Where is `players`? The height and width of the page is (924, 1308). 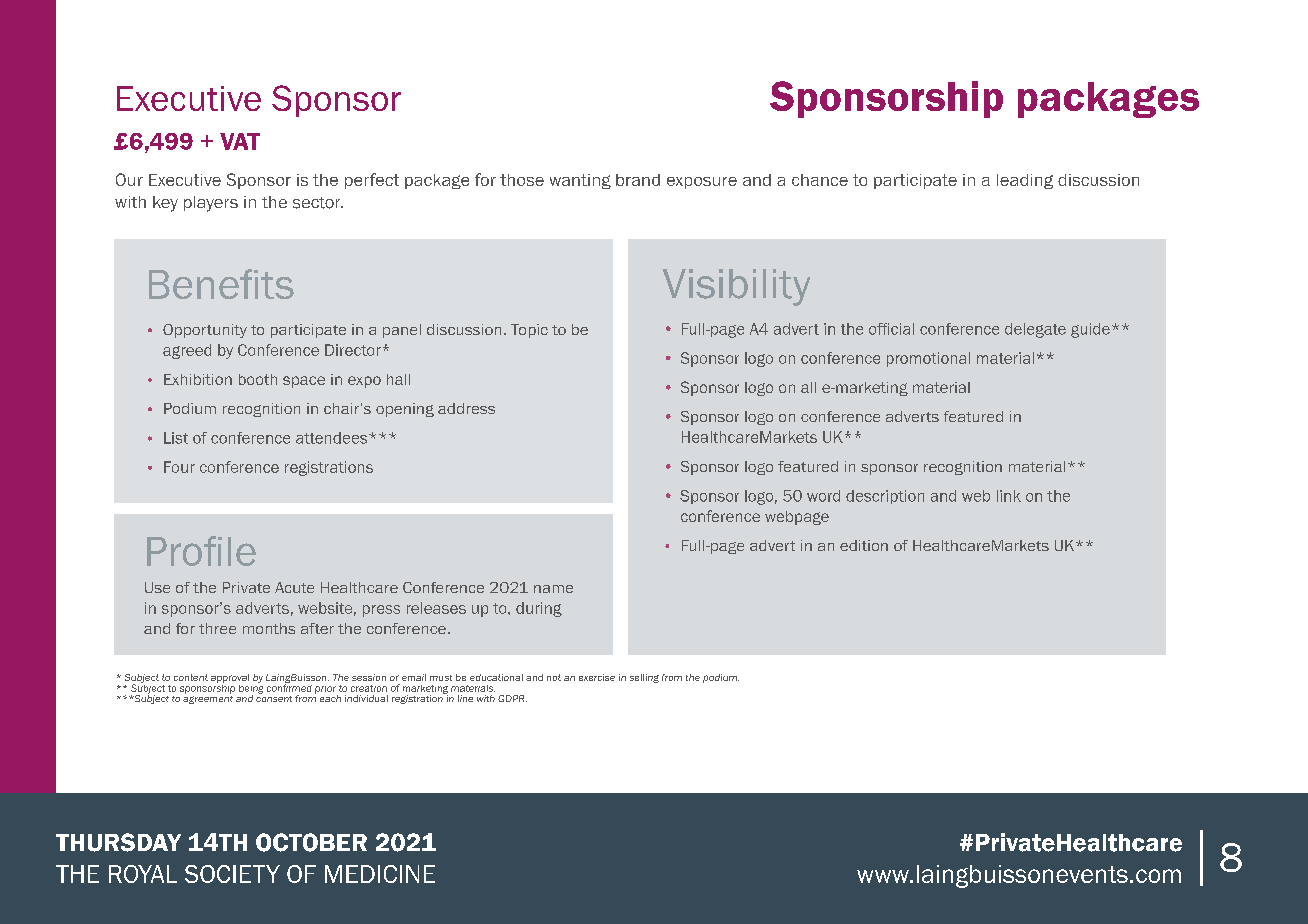
players is located at coordinates (211, 204).
